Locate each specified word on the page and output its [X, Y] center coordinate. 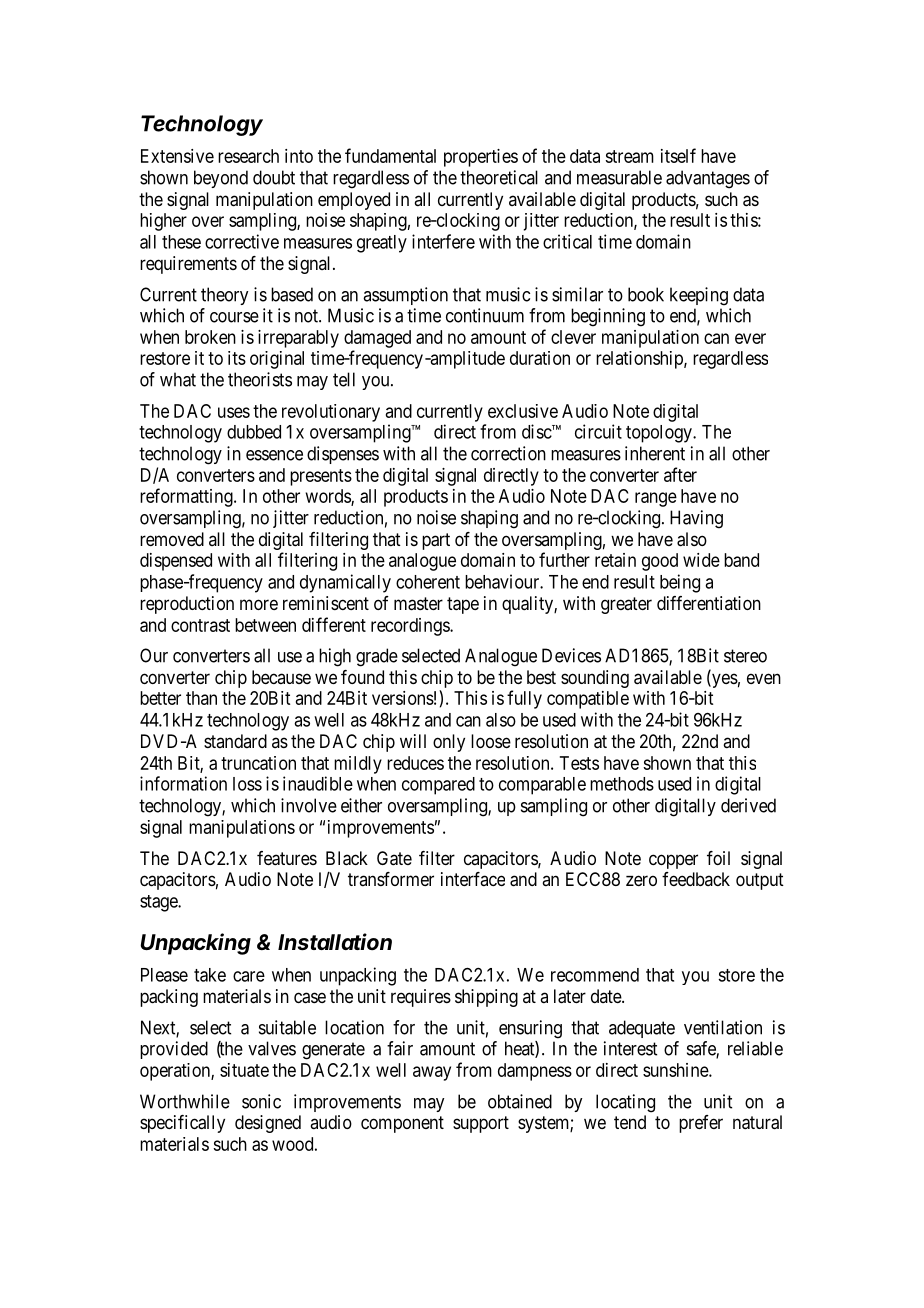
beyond [221, 179]
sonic [261, 1101]
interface [473, 879]
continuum [485, 315]
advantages [708, 179]
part [436, 541]
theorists [260, 379]
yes [724, 680]
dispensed [176, 562]
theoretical [499, 177]
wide [701, 560]
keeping [699, 296]
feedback [696, 879]
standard [235, 741]
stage [159, 903]
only [449, 743]
